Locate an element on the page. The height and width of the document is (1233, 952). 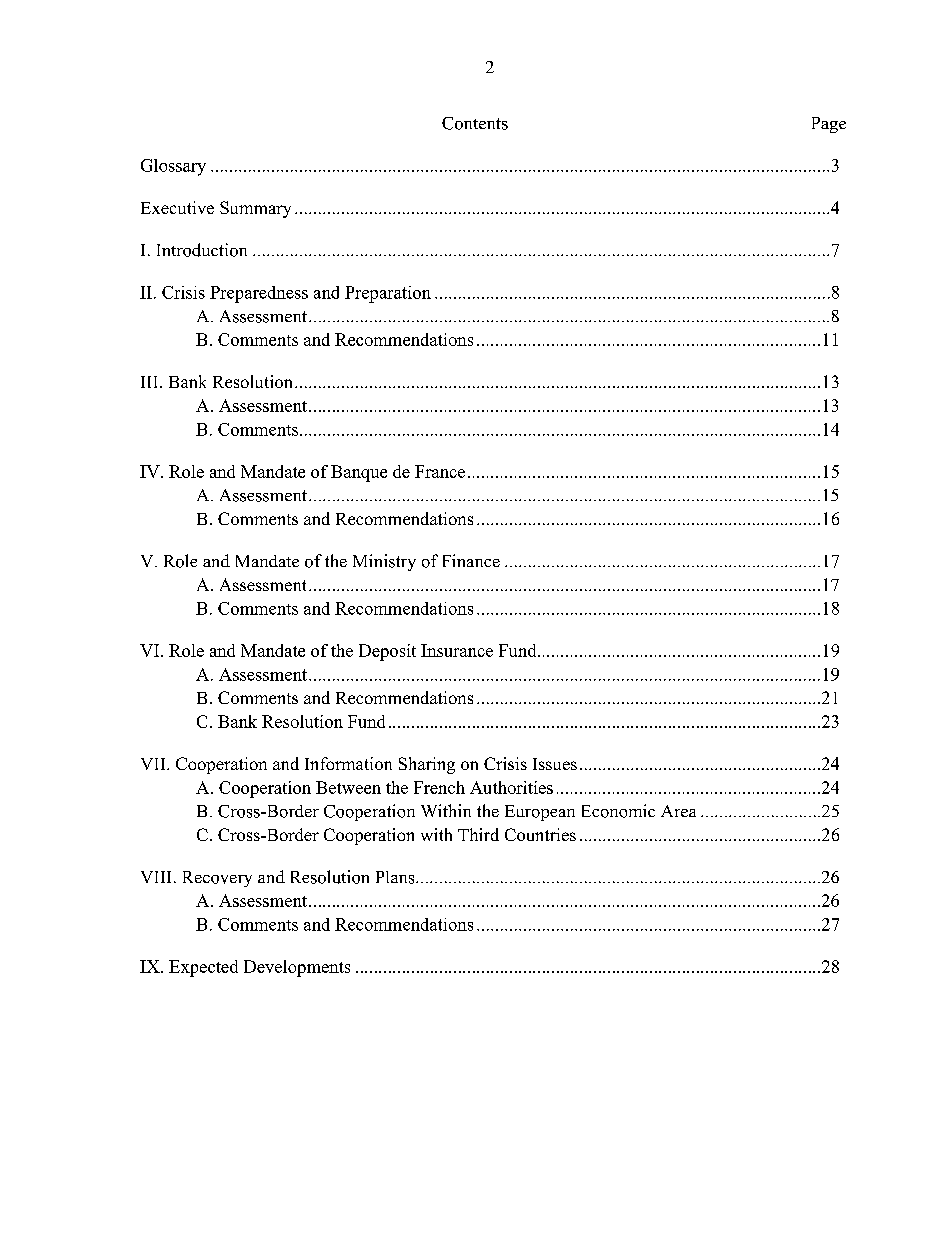
Page is located at coordinates (829, 125).
